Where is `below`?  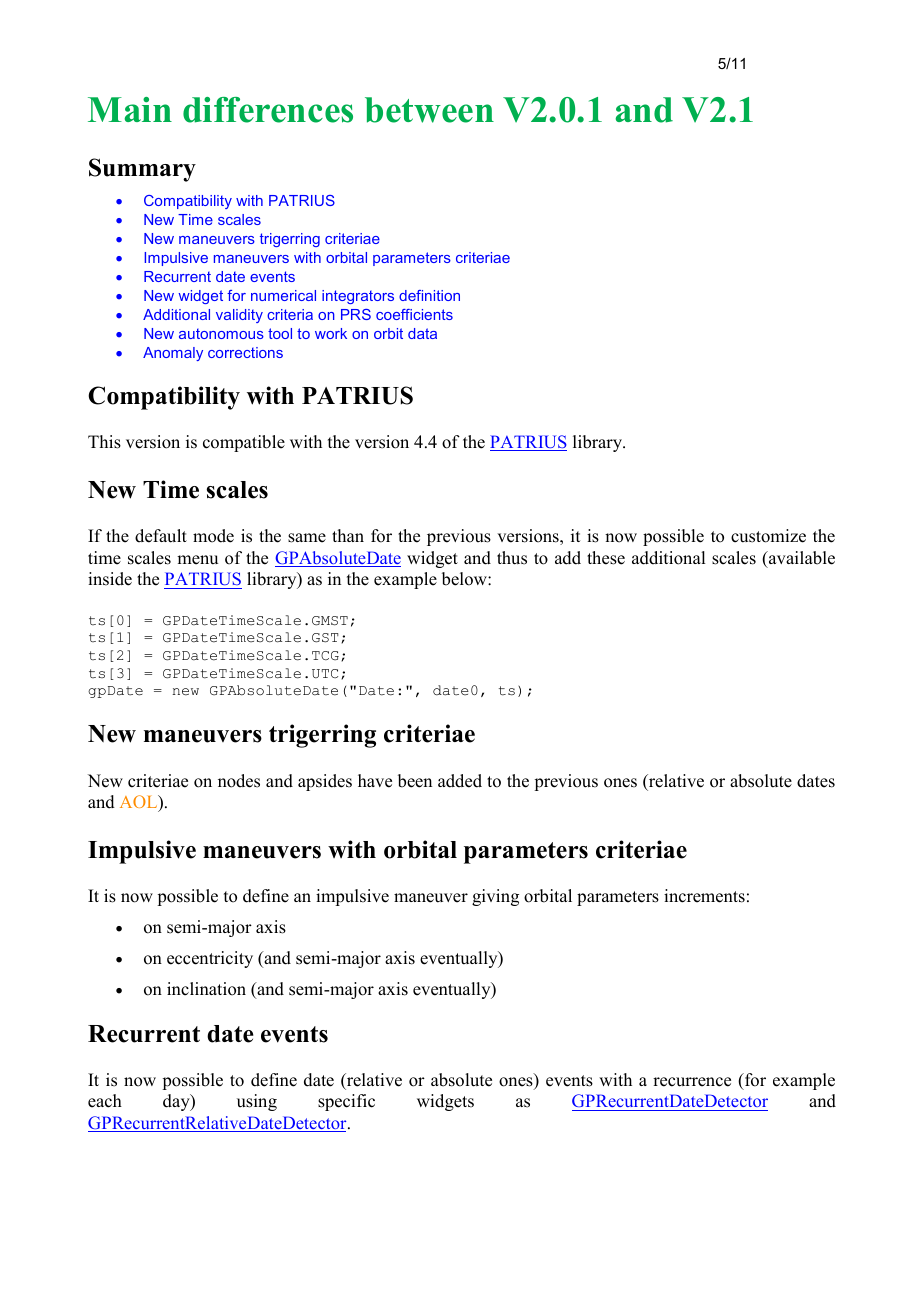 below is located at coordinates (465, 579).
